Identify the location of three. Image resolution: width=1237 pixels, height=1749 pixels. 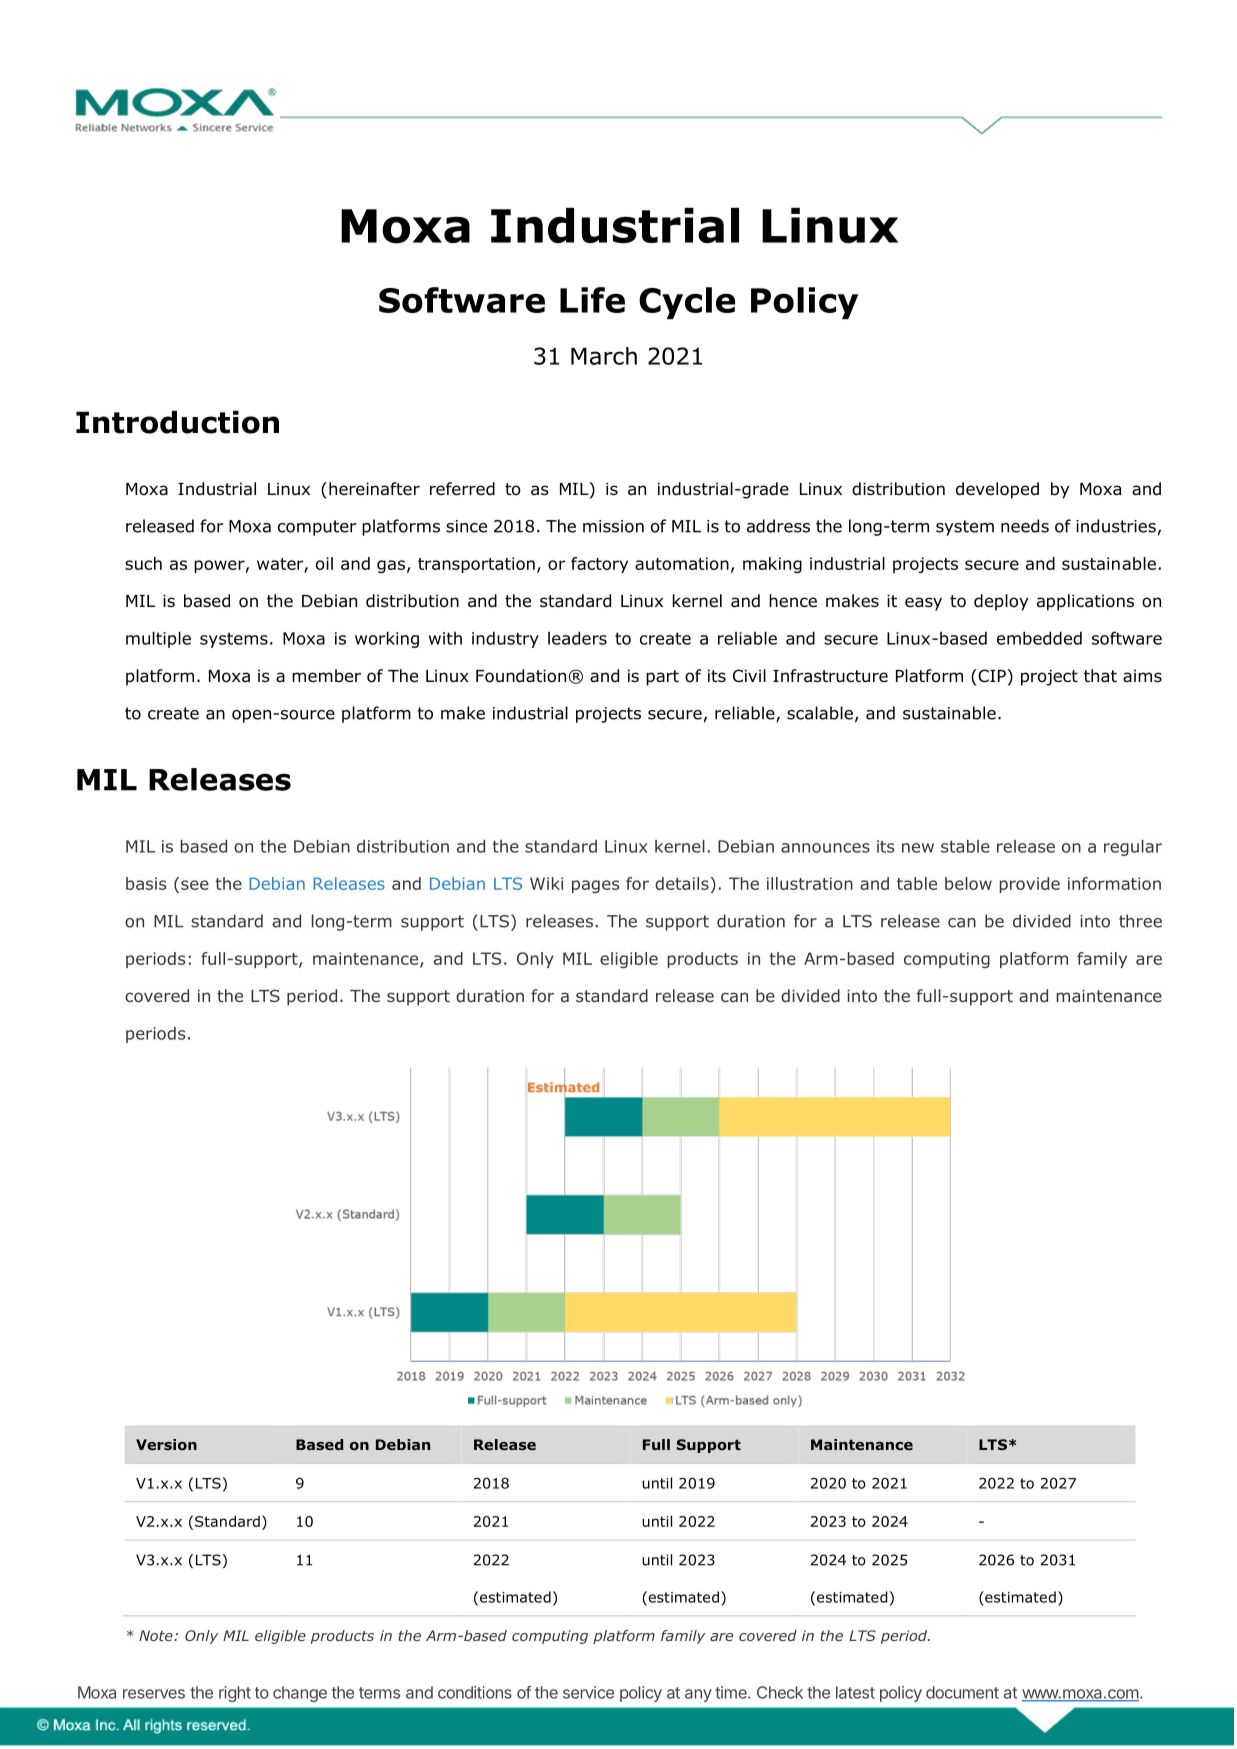
(1140, 921).
